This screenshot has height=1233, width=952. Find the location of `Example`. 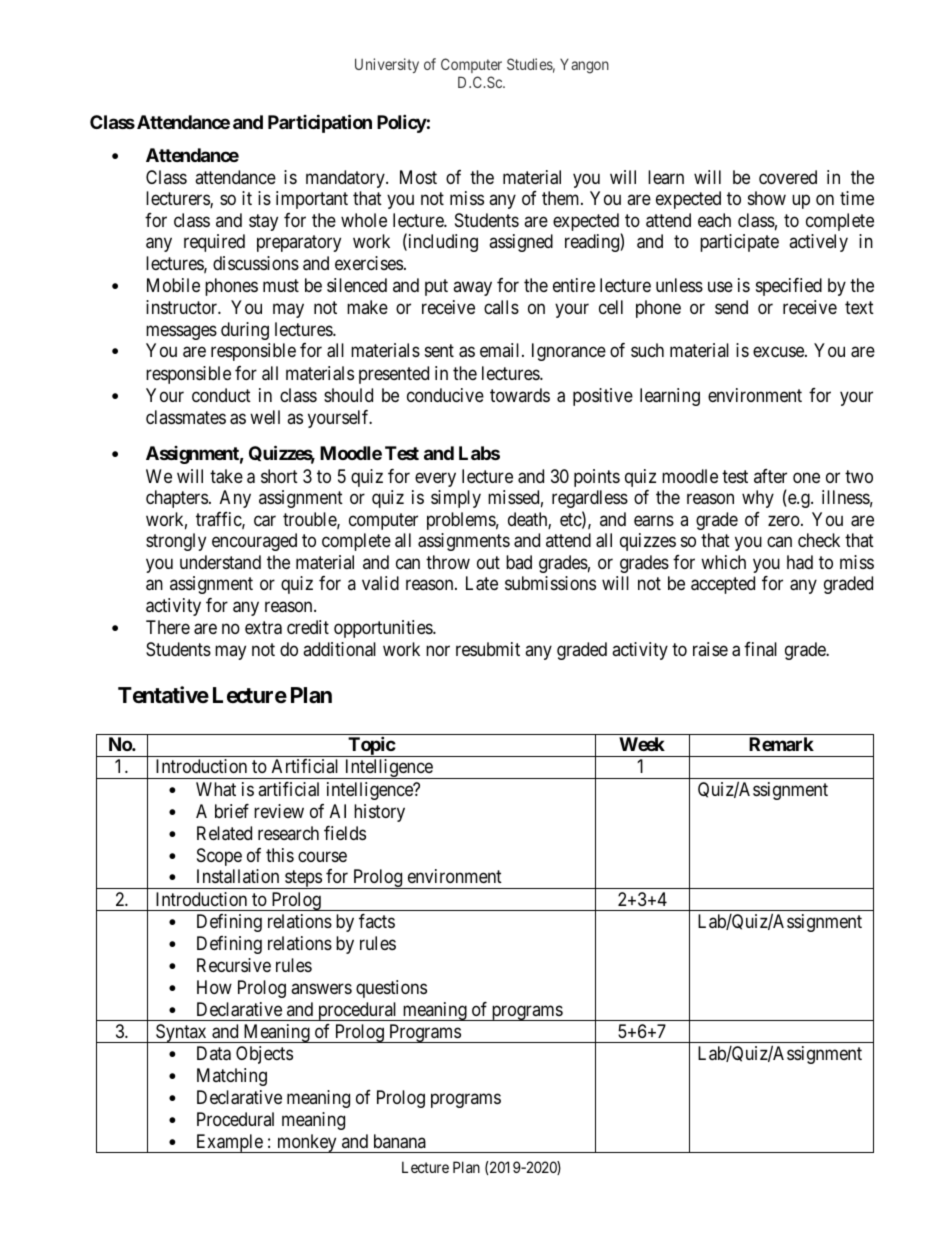

Example is located at coordinates (229, 1143).
